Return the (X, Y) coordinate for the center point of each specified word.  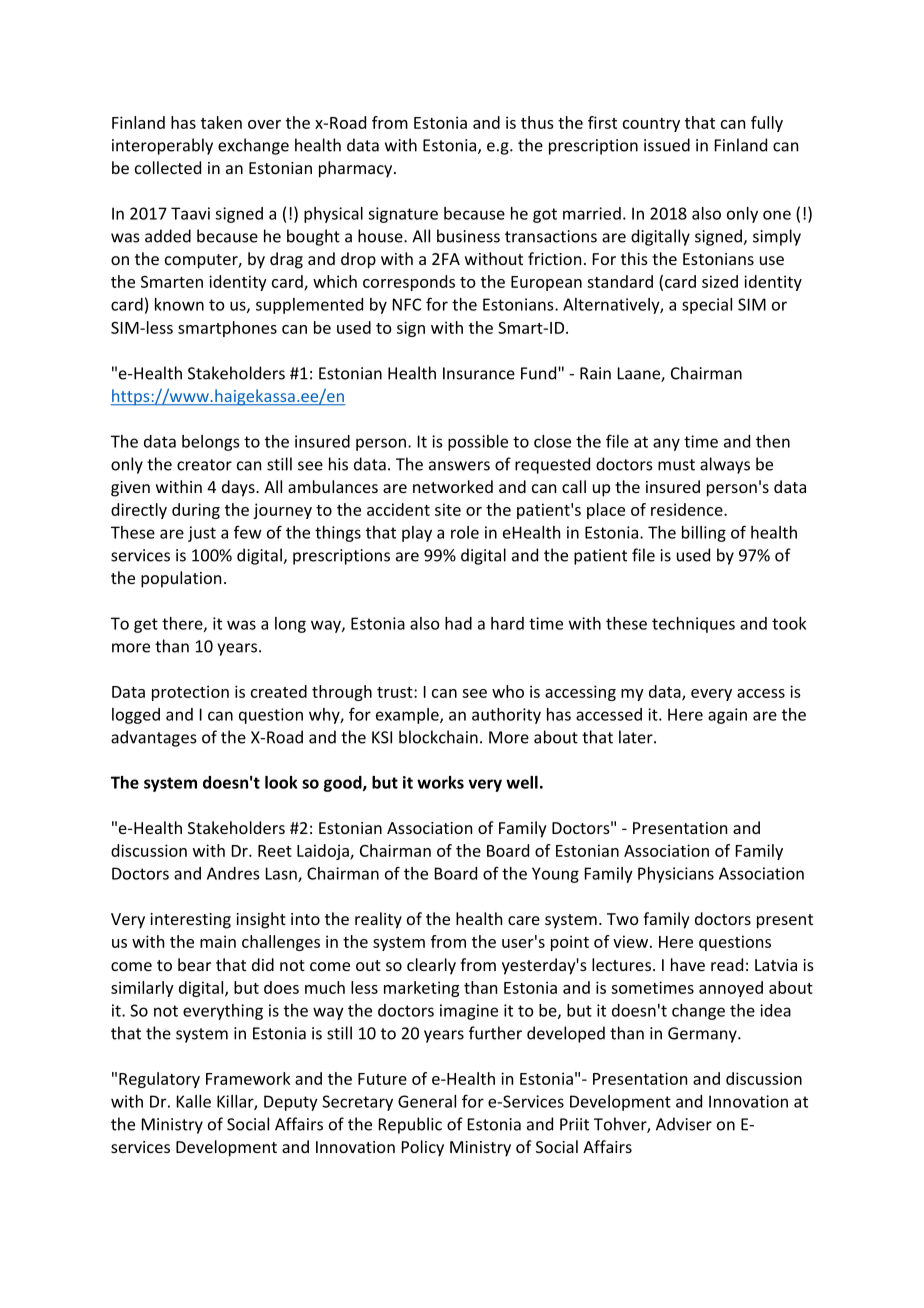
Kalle (194, 1101)
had (458, 623)
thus (537, 122)
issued (667, 145)
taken (221, 122)
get (146, 625)
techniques (693, 625)
